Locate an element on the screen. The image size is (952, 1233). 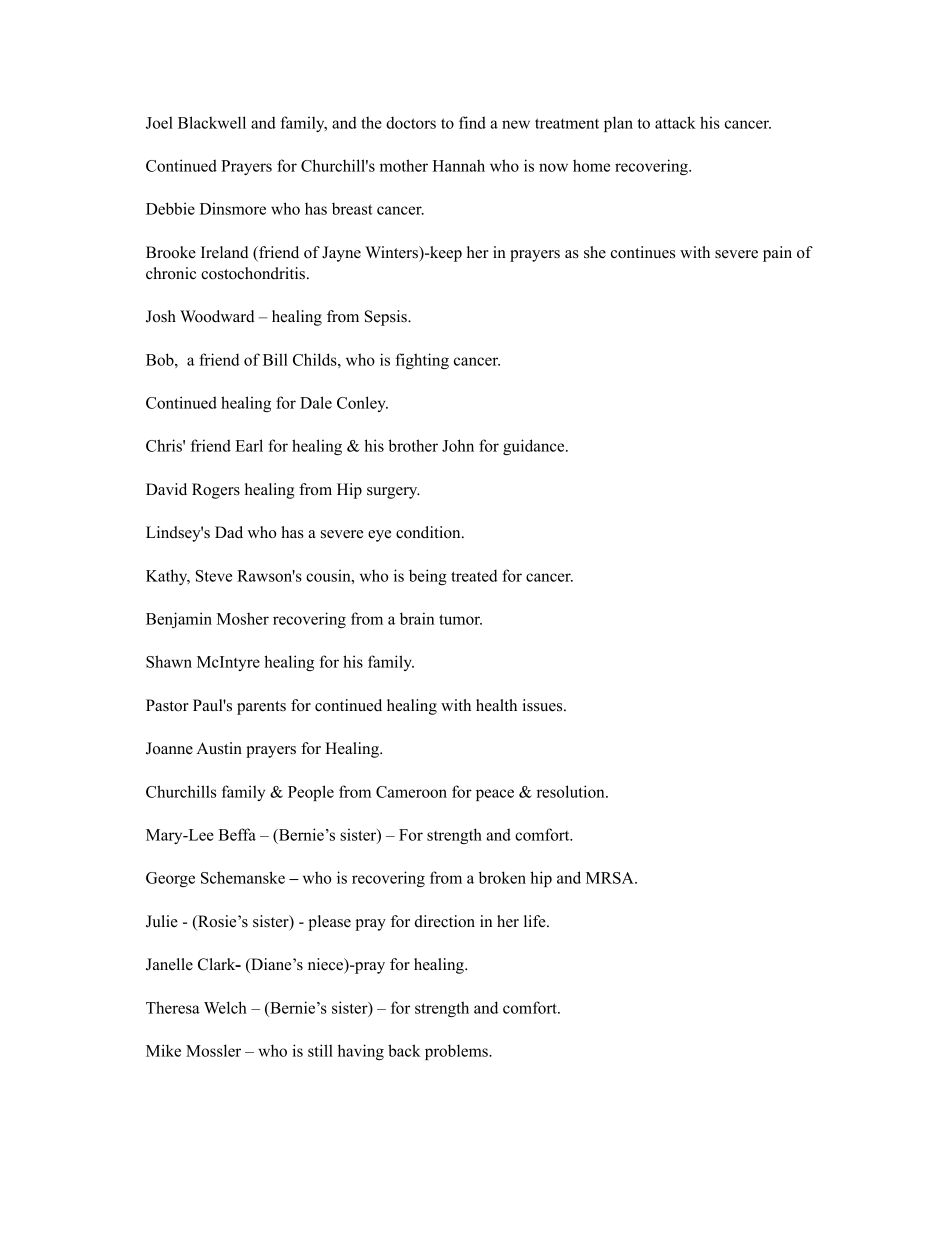
peace is located at coordinates (495, 795).
